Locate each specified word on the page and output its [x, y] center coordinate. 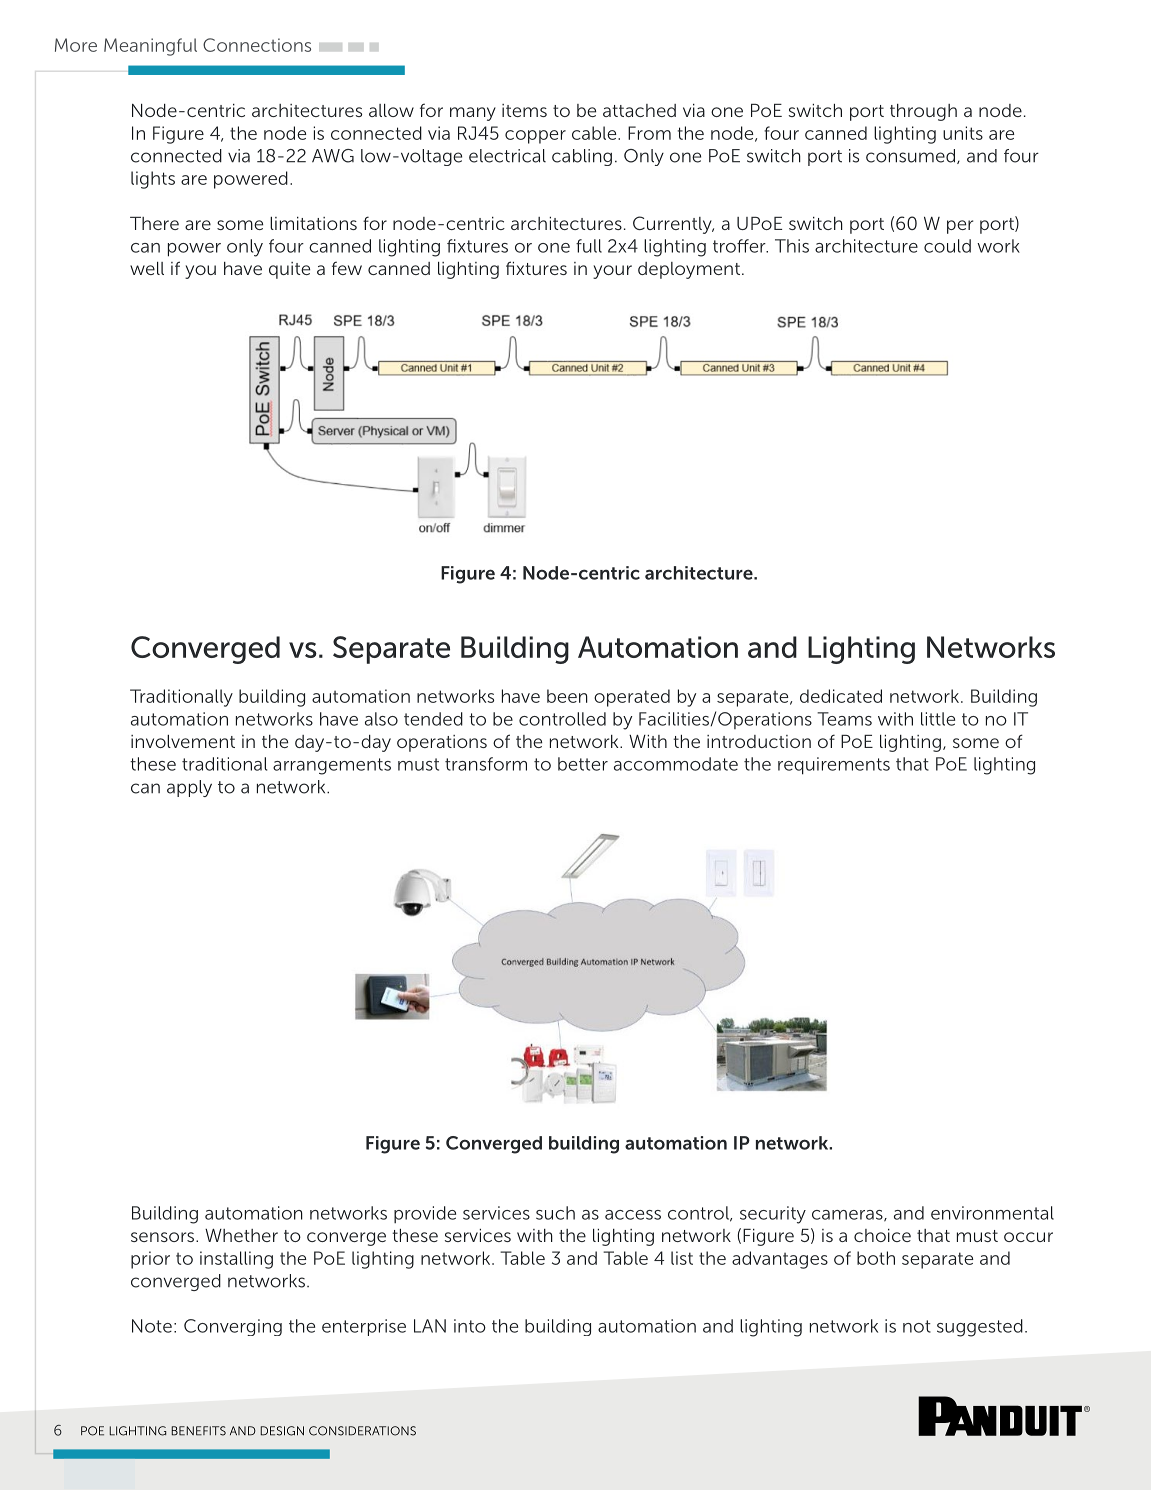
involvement [183, 741]
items [524, 110]
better [583, 764]
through [923, 112]
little [938, 719]
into [470, 1326]
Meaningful [150, 47]
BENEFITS [198, 1431]
